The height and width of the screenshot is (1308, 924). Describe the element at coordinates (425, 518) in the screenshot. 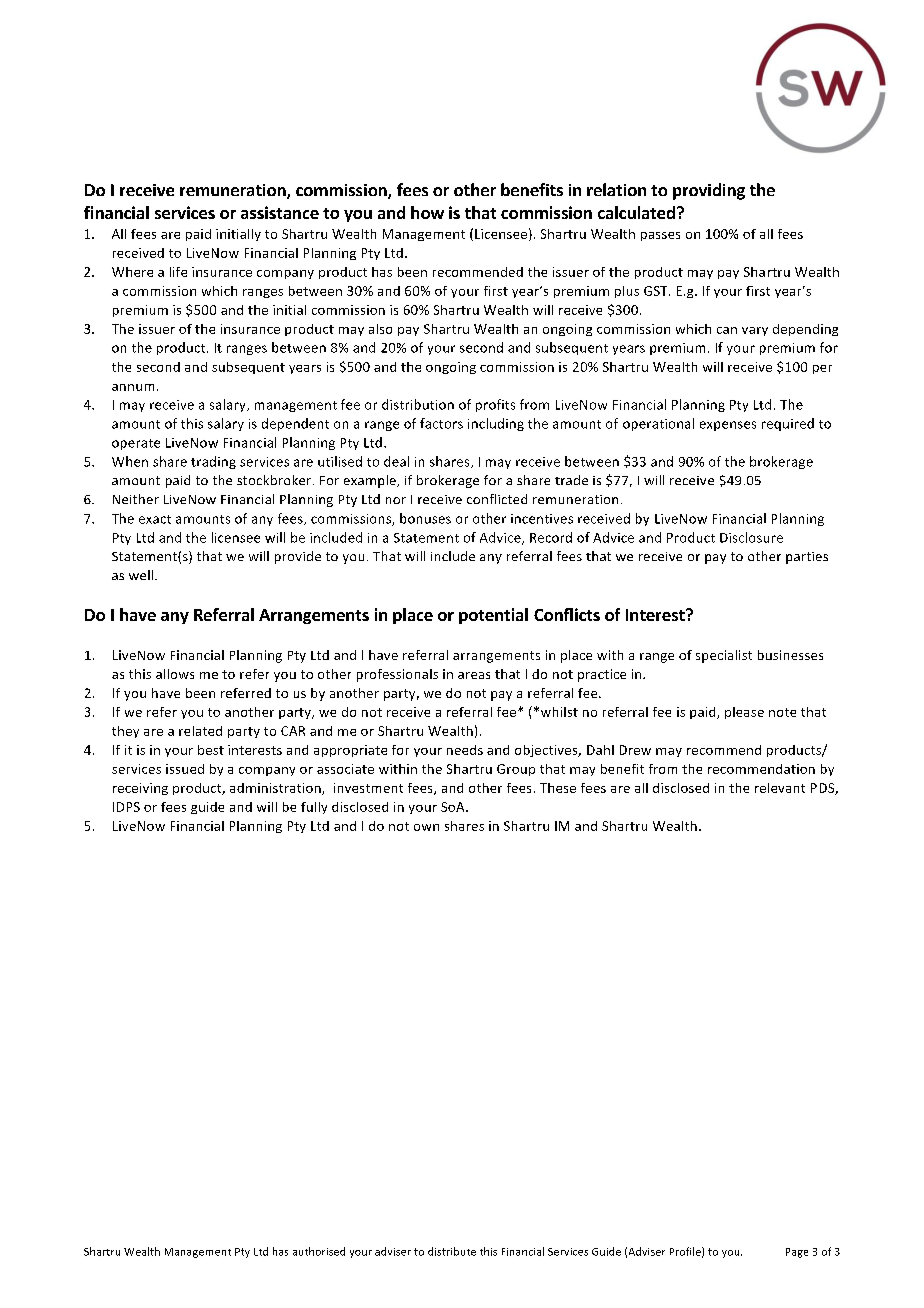

I see `bonuses` at that location.
